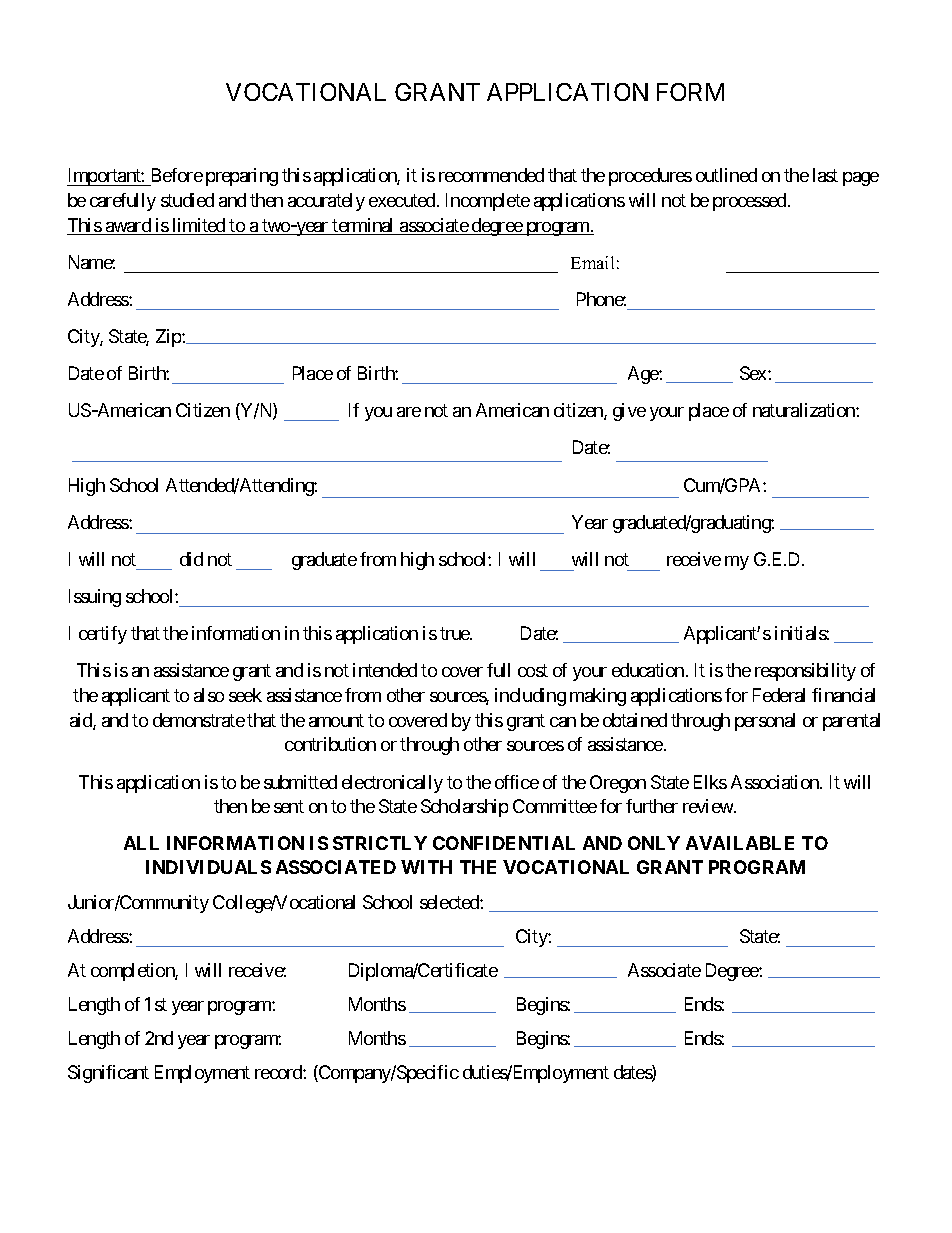 The height and width of the screenshot is (1233, 952). Describe the element at coordinates (108, 1074) in the screenshot. I see `Significant` at that location.
